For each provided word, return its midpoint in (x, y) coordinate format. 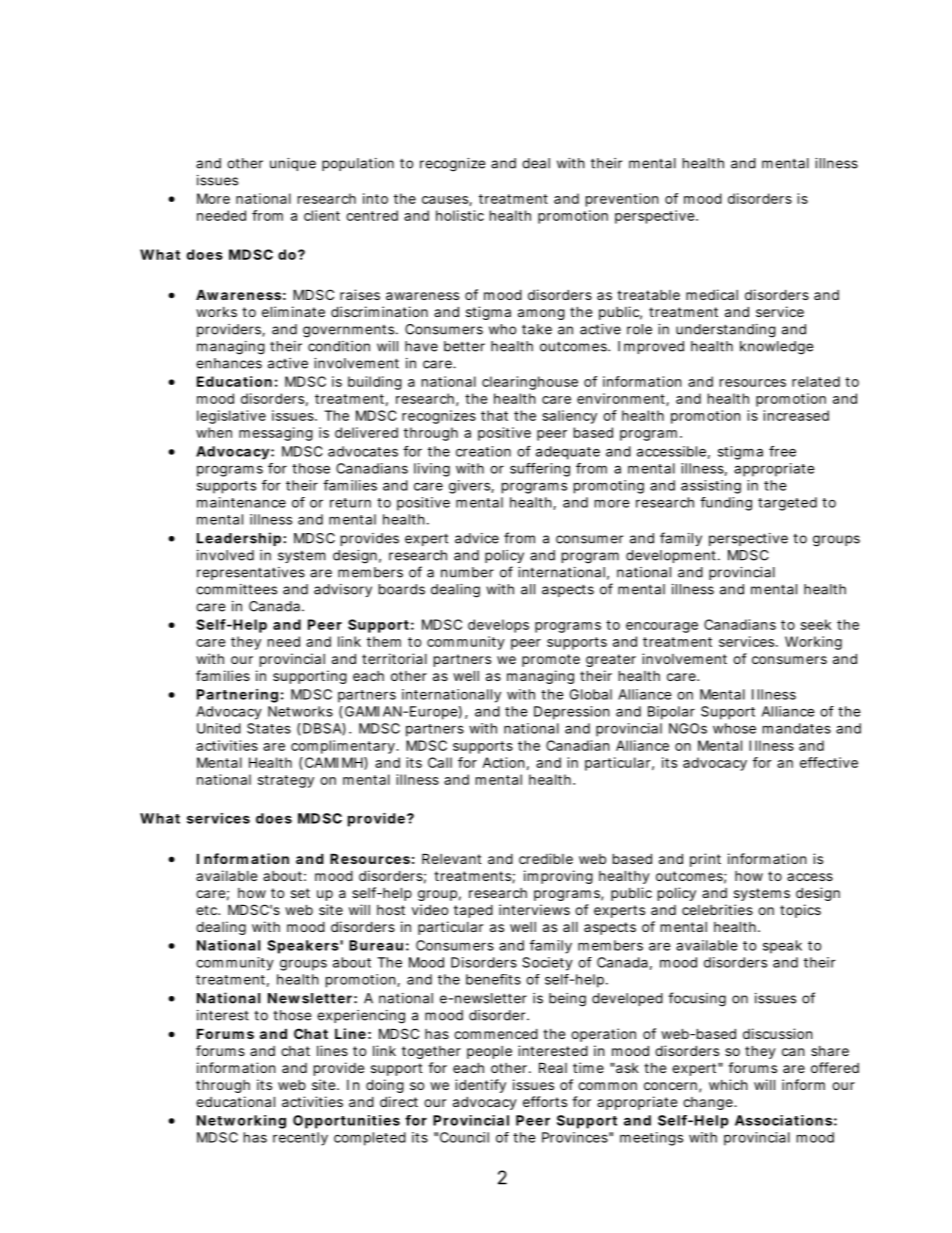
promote (551, 660)
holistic (460, 215)
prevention (622, 200)
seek (816, 624)
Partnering (237, 696)
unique (293, 164)
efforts (545, 1101)
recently (300, 1139)
